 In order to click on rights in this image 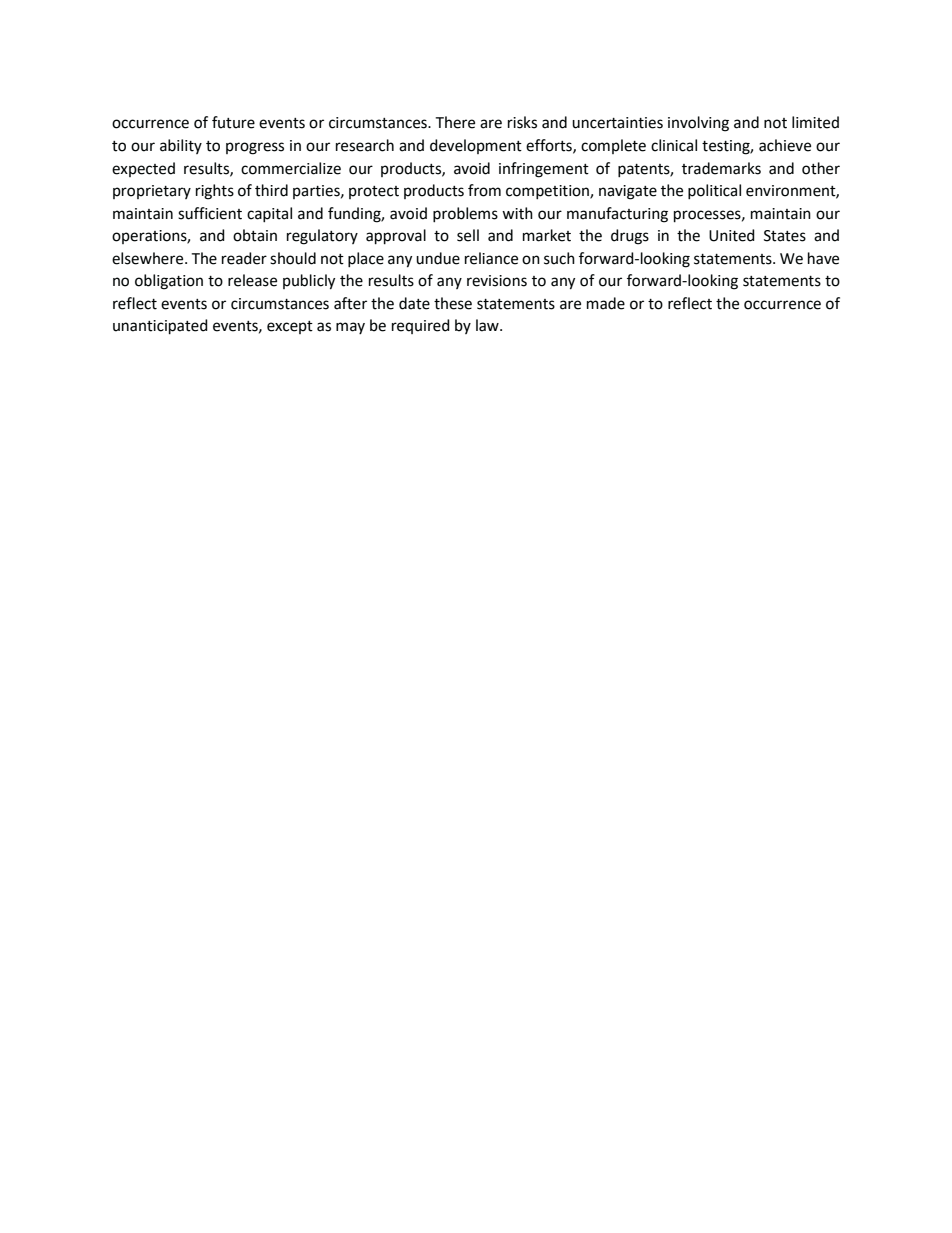, I will do `click(215, 192)`.
